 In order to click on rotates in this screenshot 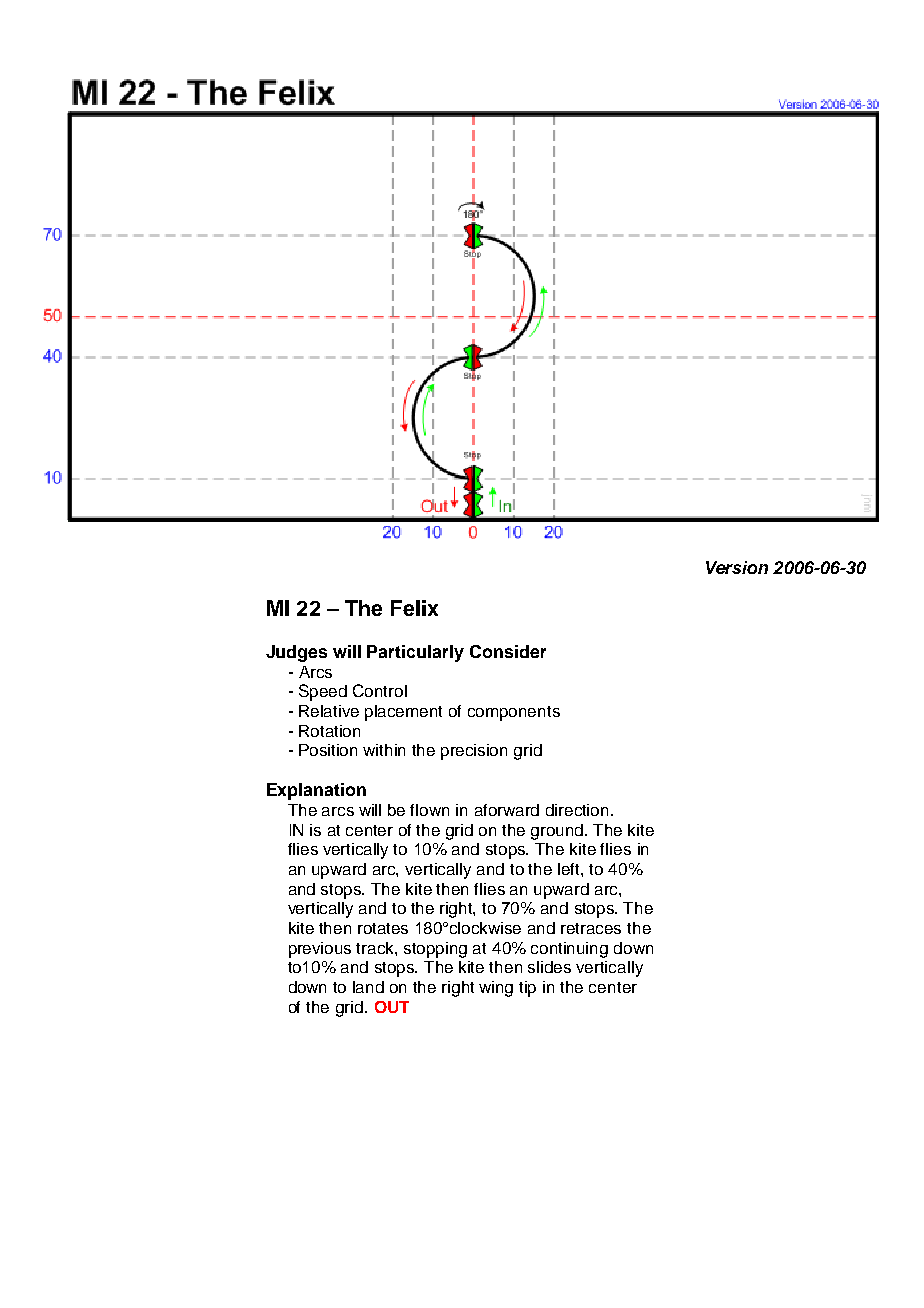, I will do `click(383, 928)`.
